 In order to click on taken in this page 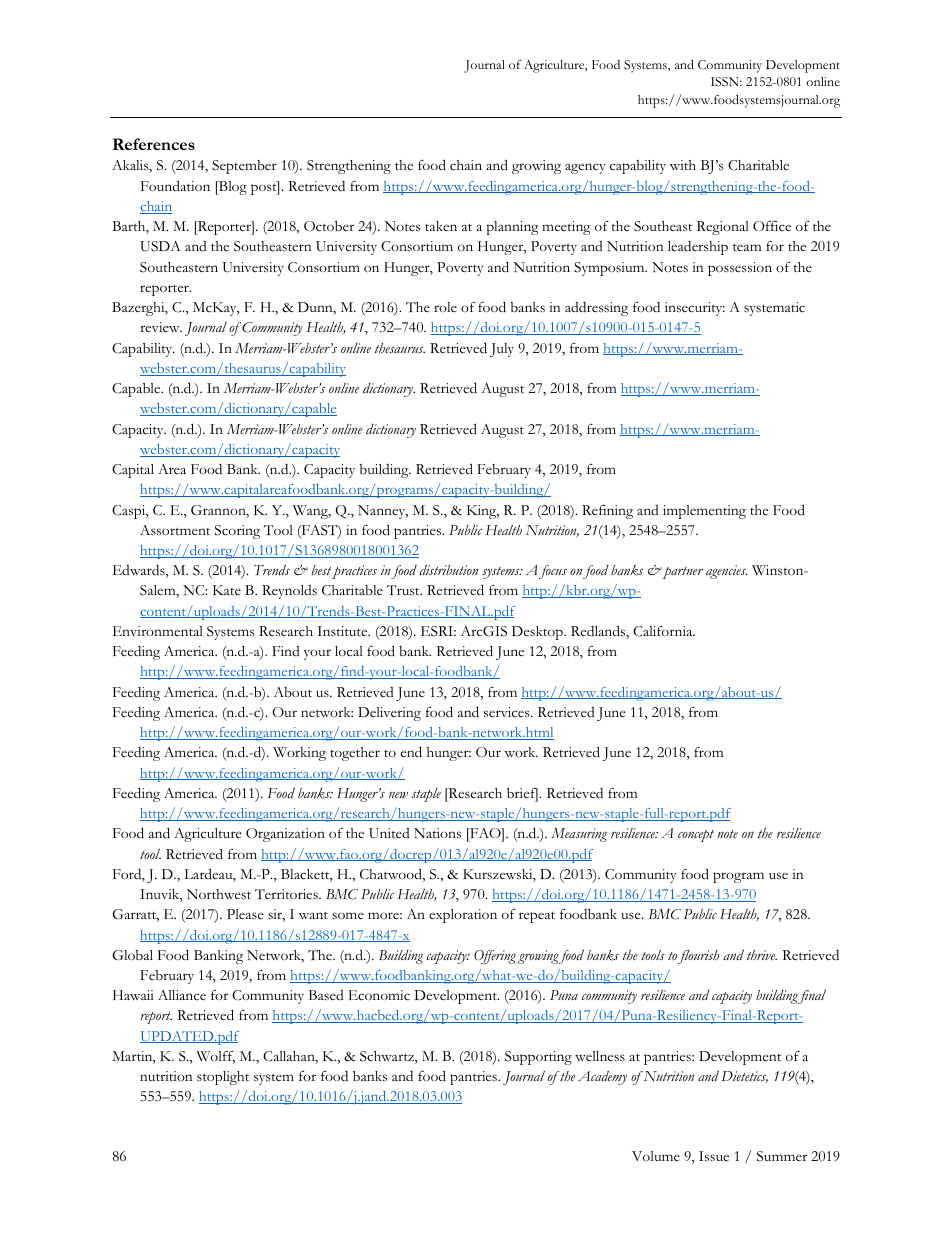, I will do `click(441, 226)`.
